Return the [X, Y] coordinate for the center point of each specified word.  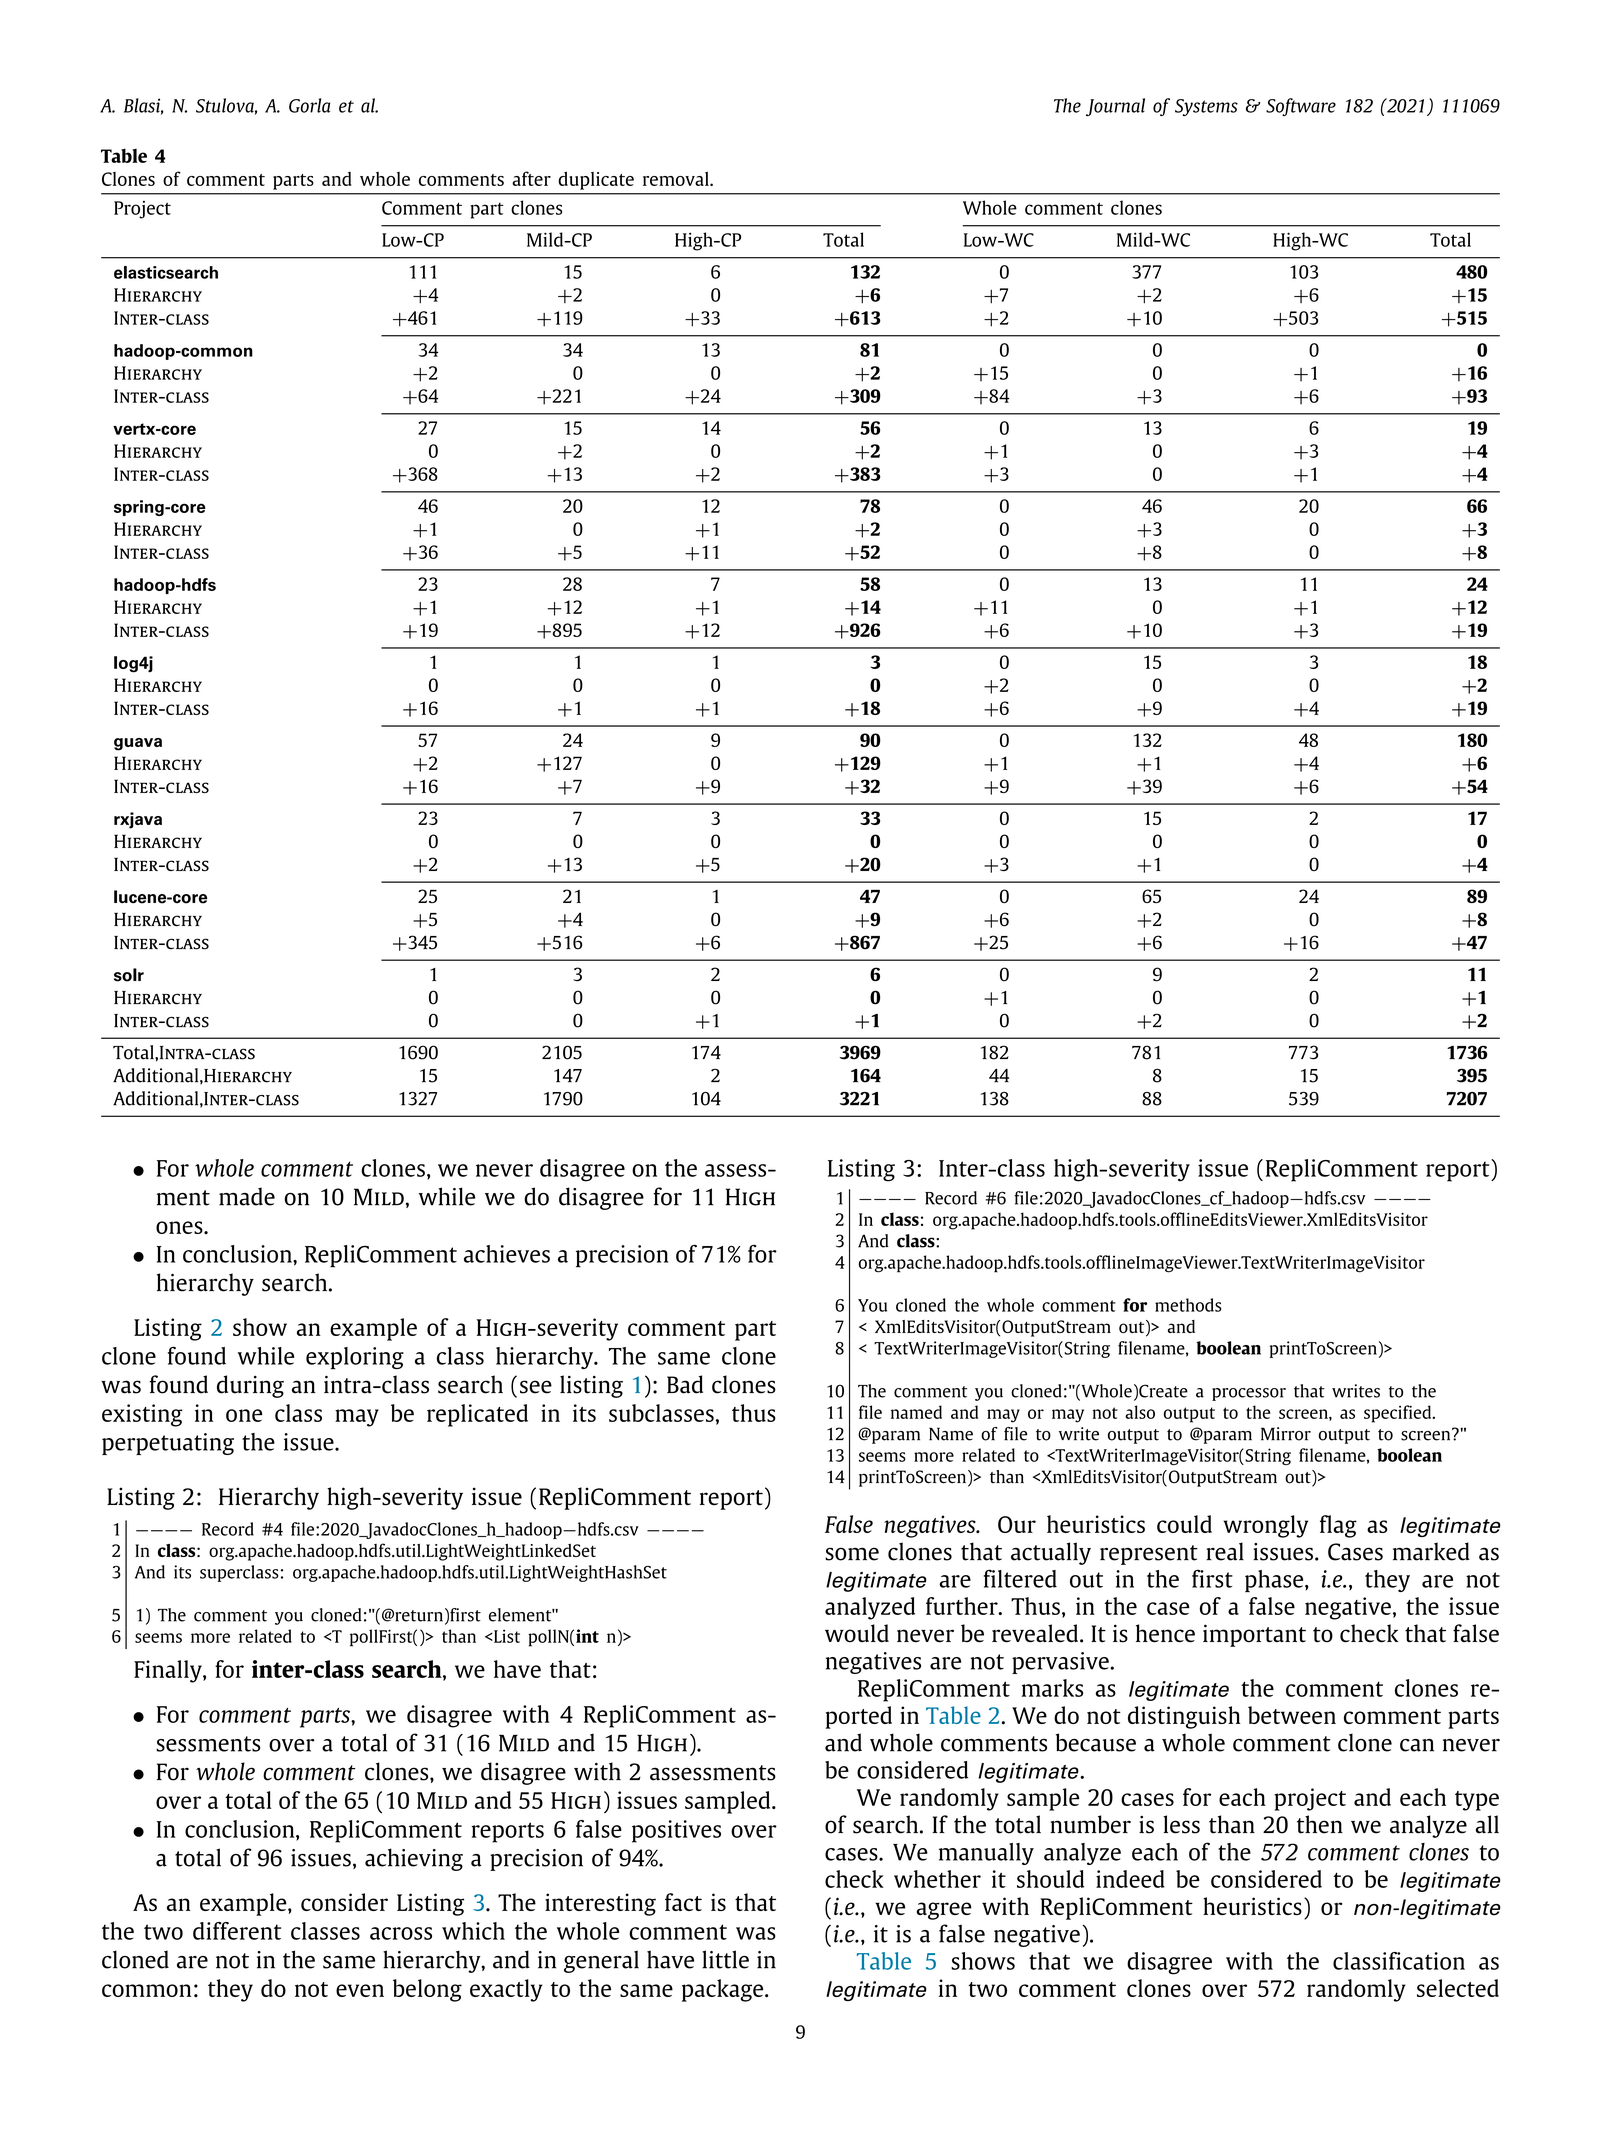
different [237, 1931]
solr [129, 975]
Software [1301, 107]
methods [1188, 1305]
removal [677, 179]
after [531, 178]
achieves [507, 1254]
